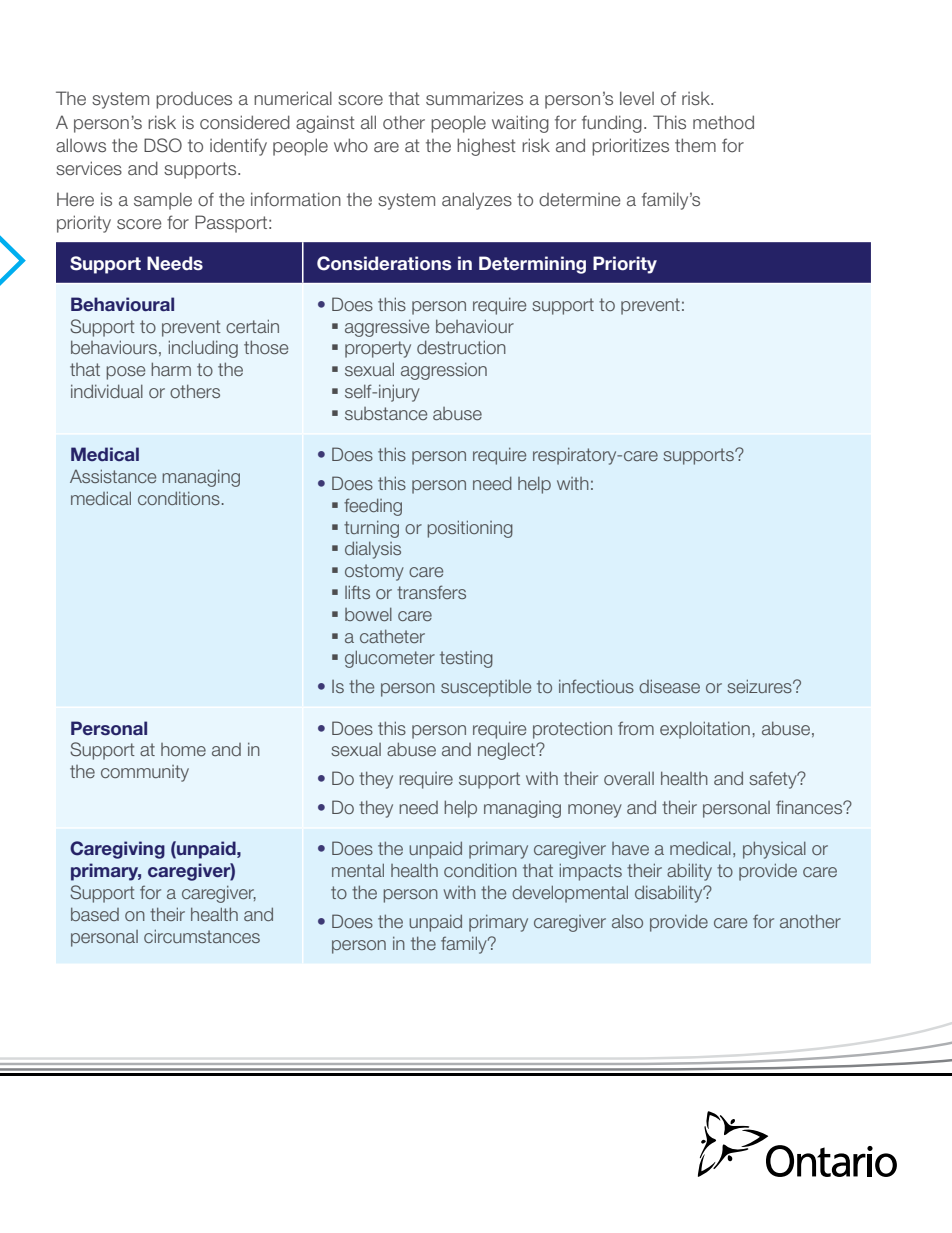 Image resolution: width=952 pixels, height=1233 pixels. I want to click on method, so click(723, 122).
